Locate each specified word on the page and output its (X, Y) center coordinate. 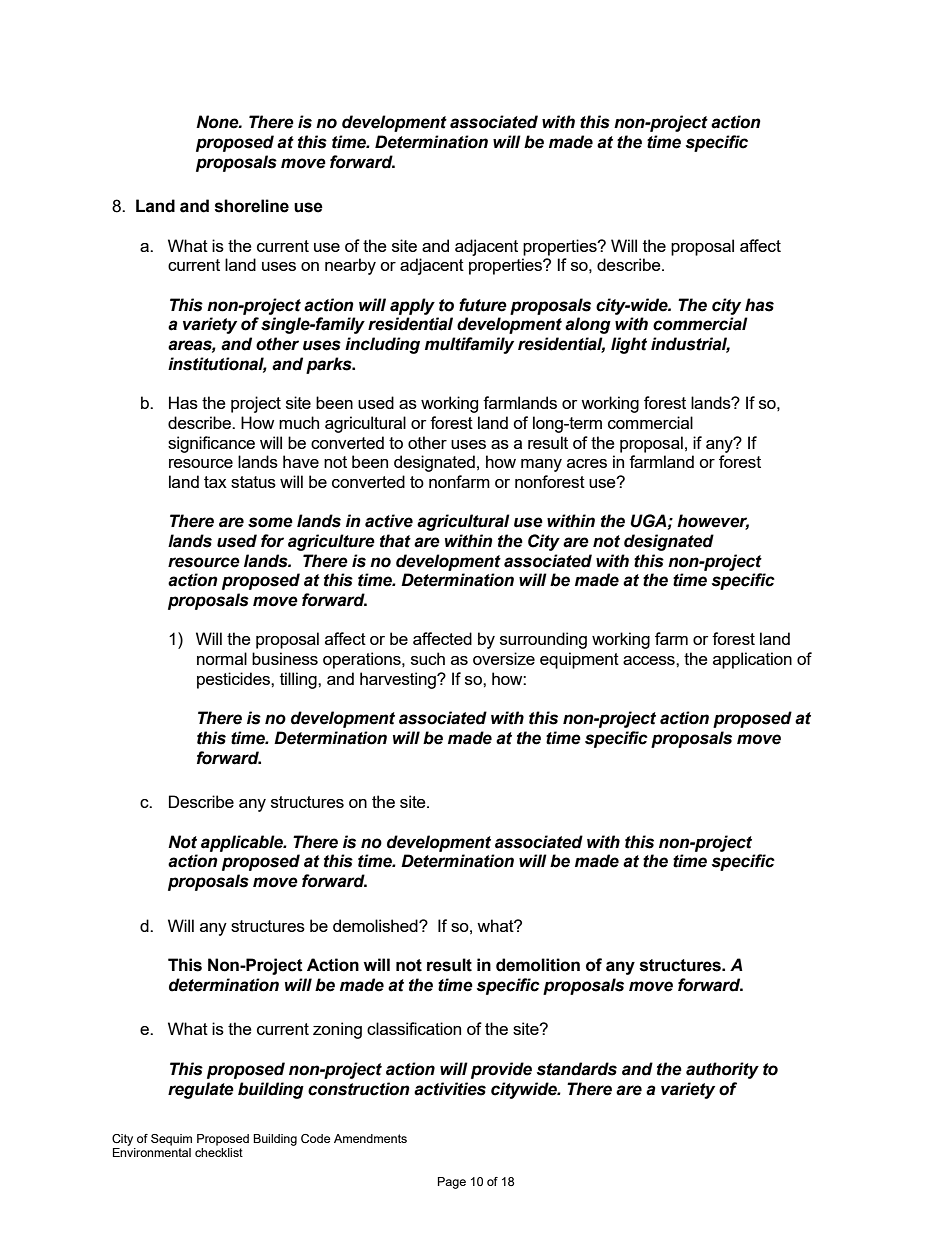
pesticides (234, 680)
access (650, 660)
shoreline (252, 206)
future (483, 305)
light (629, 345)
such (428, 658)
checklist (219, 1151)
